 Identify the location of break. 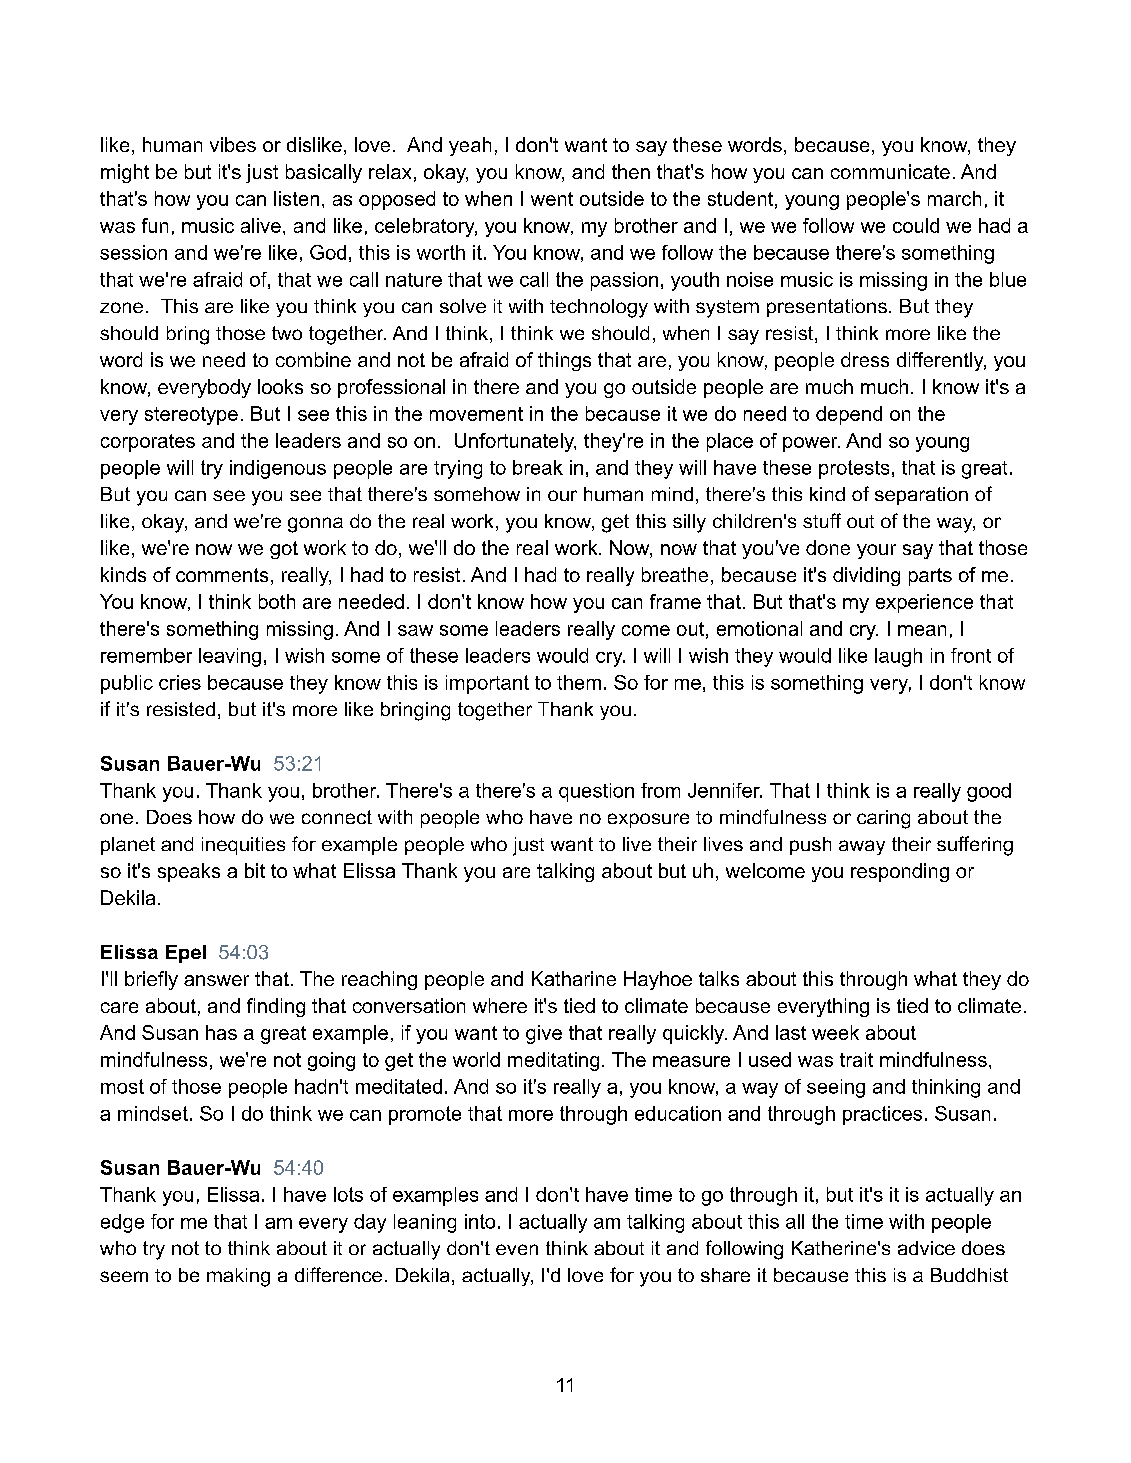
(538, 467).
